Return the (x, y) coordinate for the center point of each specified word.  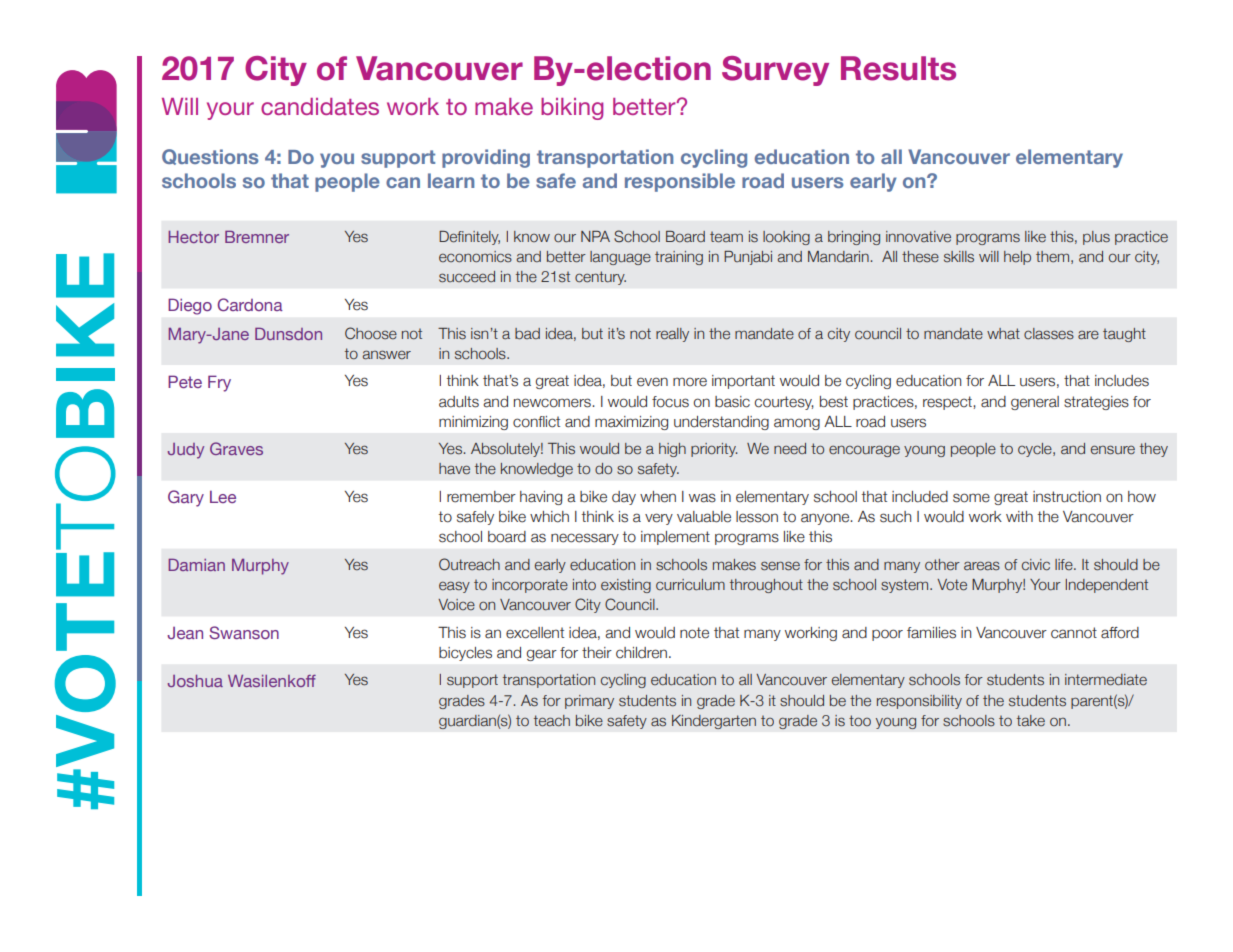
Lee (223, 496)
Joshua (195, 681)
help (1017, 258)
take (1031, 721)
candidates (320, 106)
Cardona (250, 304)
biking (572, 109)
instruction (1067, 497)
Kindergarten (714, 722)
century (600, 278)
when (658, 497)
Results (898, 68)
